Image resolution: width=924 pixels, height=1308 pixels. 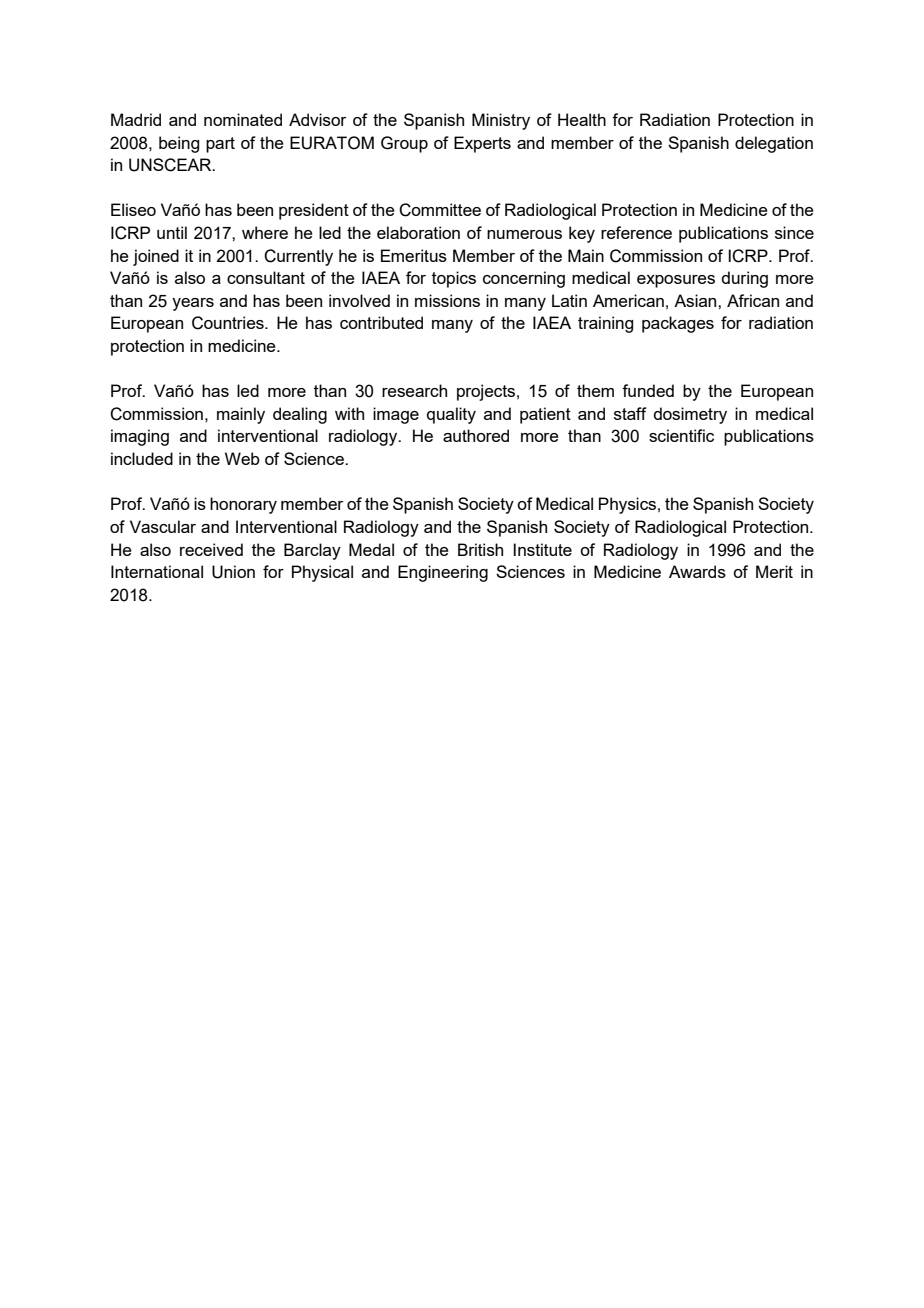 I want to click on delegation, so click(x=774, y=144).
